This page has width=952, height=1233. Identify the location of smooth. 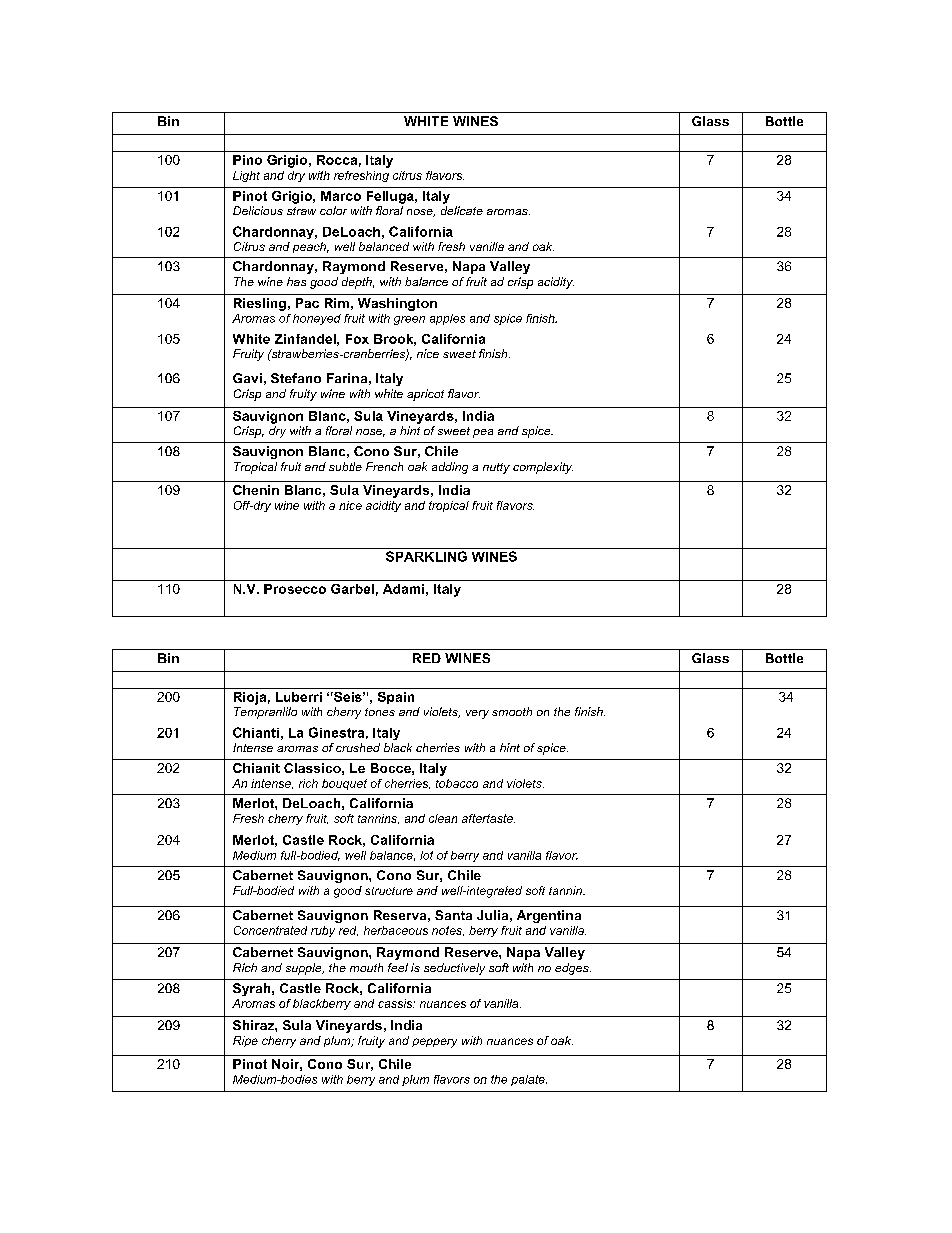
(512, 711).
